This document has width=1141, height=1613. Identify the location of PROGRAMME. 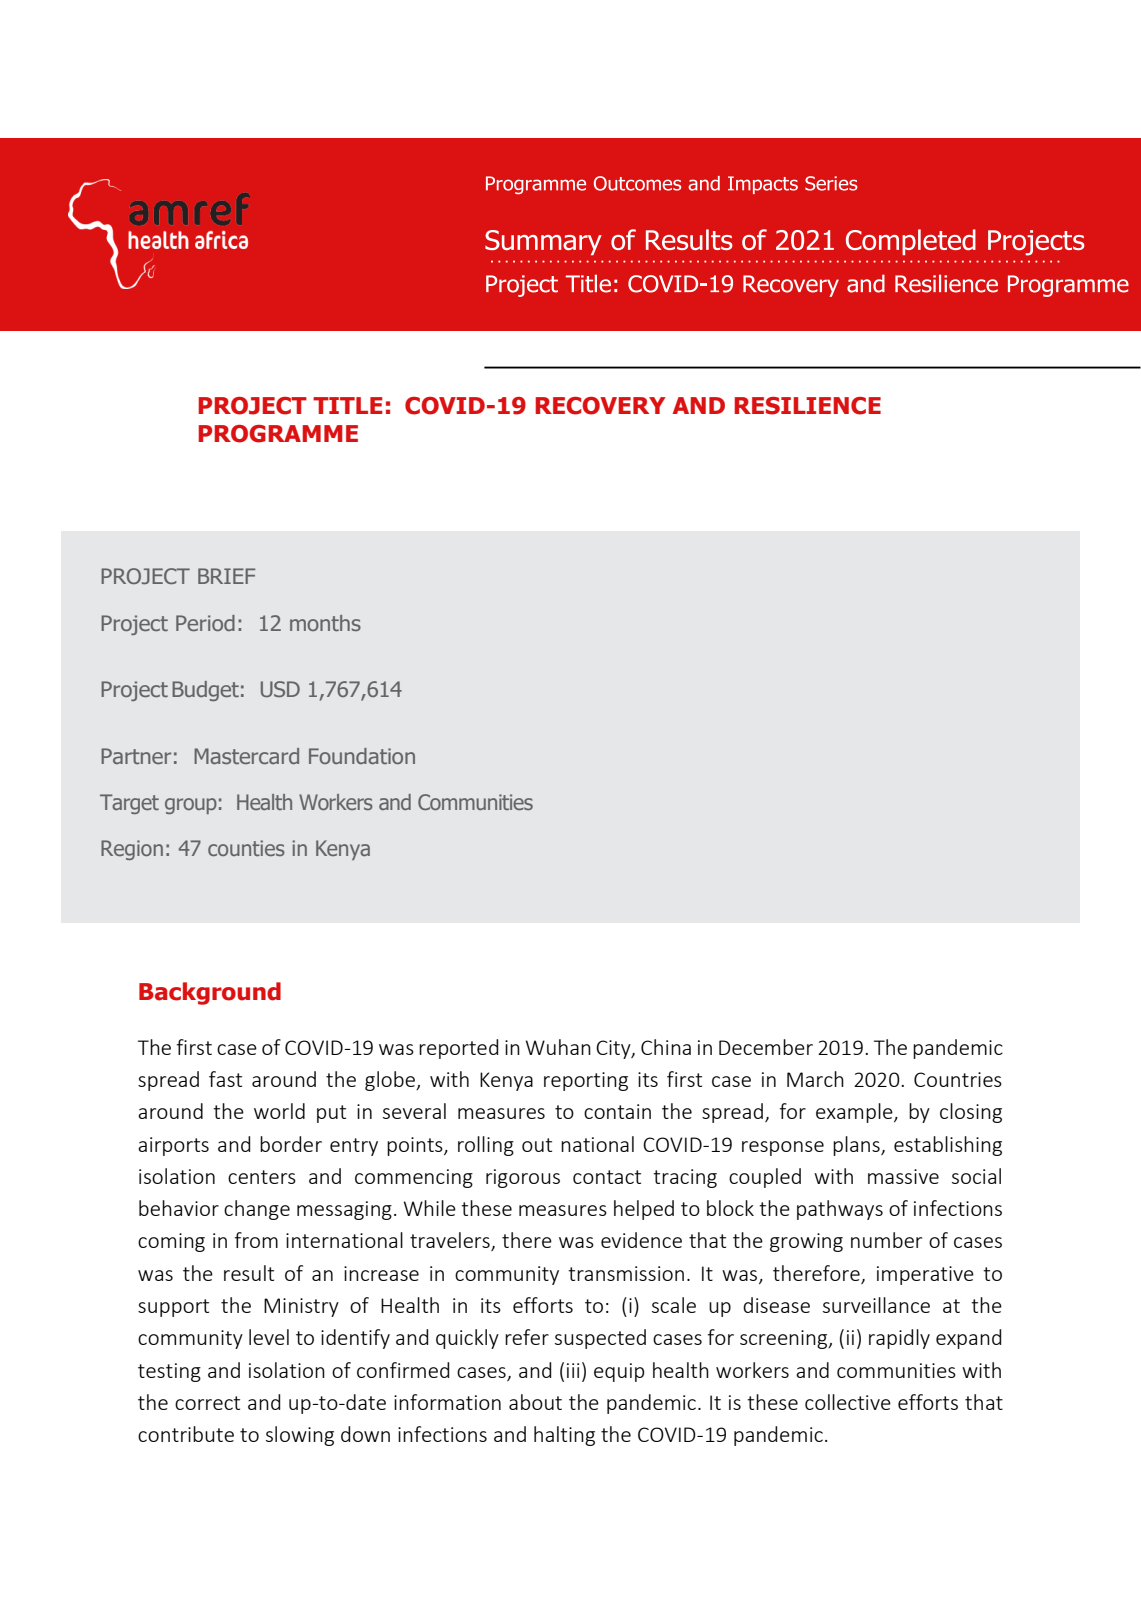
(278, 434).
